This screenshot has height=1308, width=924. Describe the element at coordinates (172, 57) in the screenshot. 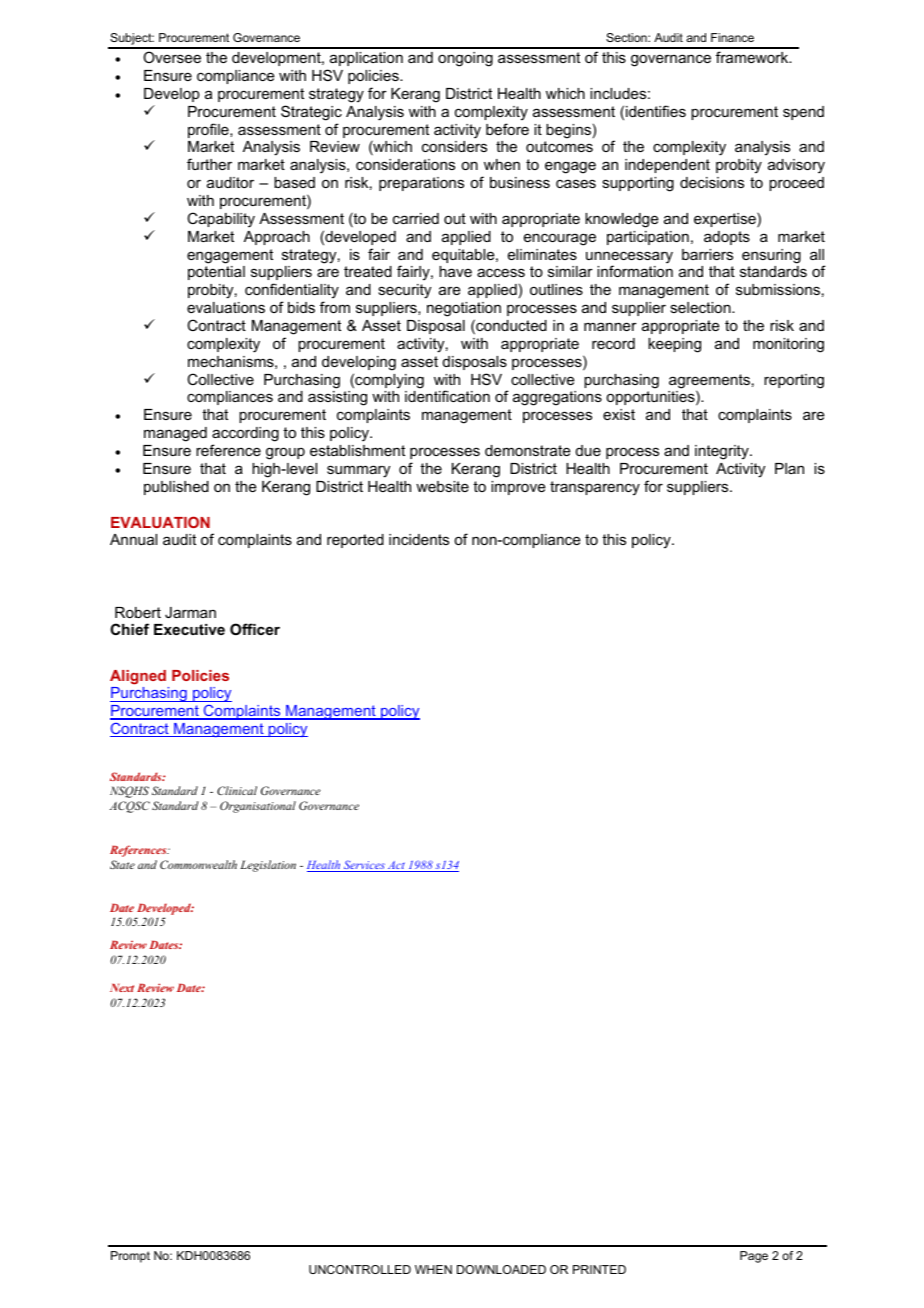

I see `Oversee` at that location.
